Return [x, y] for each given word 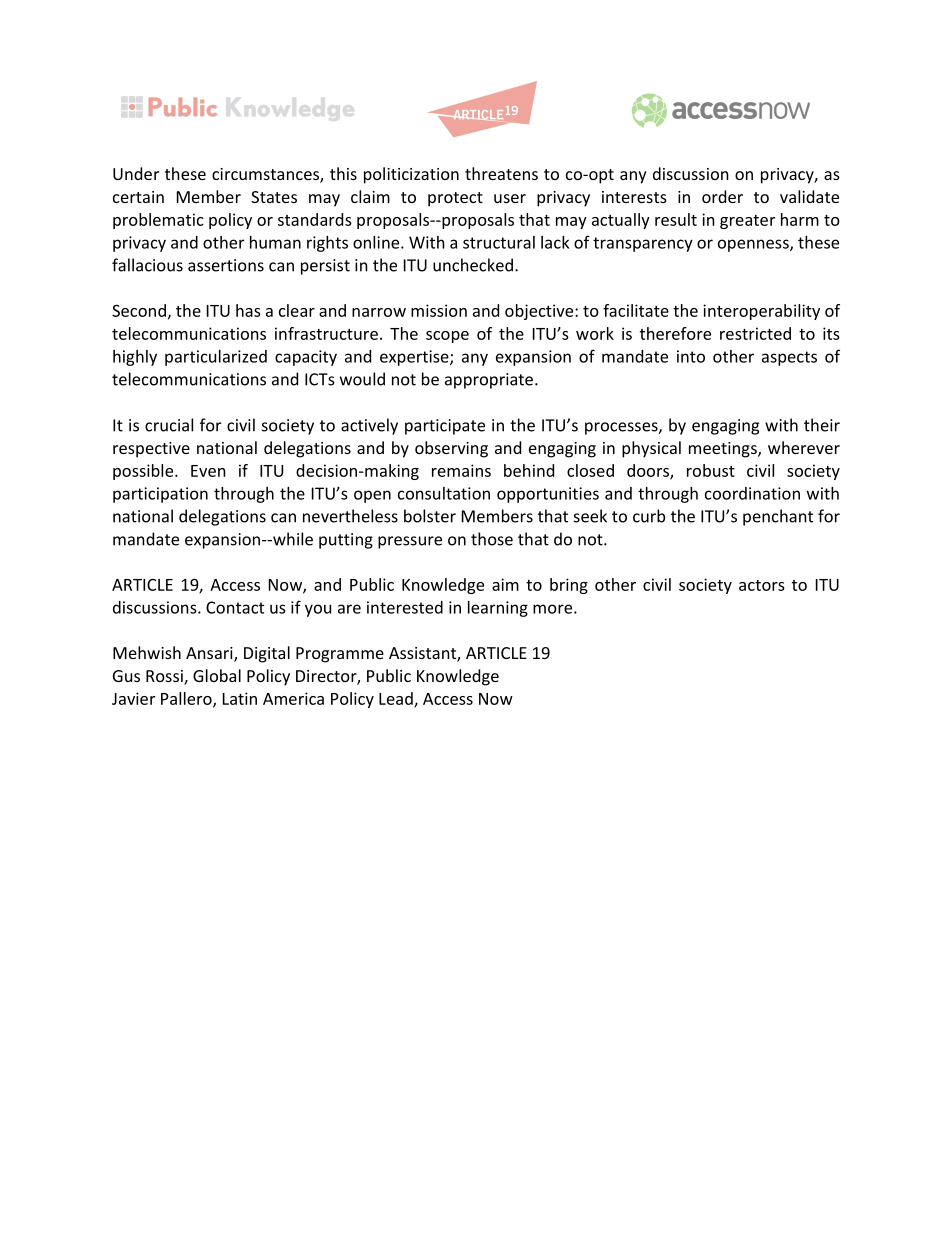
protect [455, 199]
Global [217, 675]
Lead [397, 699]
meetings [724, 450]
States [274, 197]
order [722, 196]
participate [445, 427]
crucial [169, 425]
